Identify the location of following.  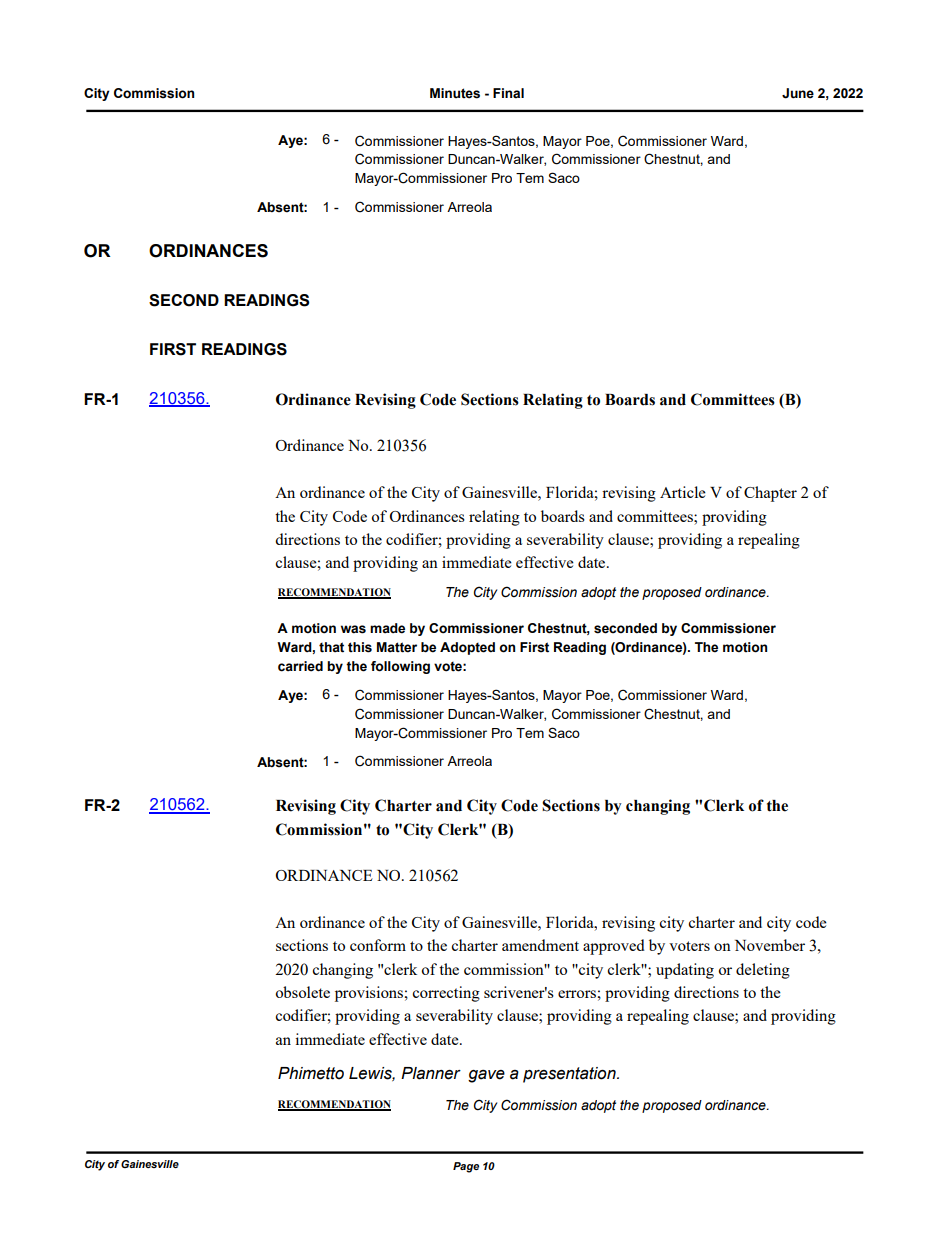
(400, 667).
